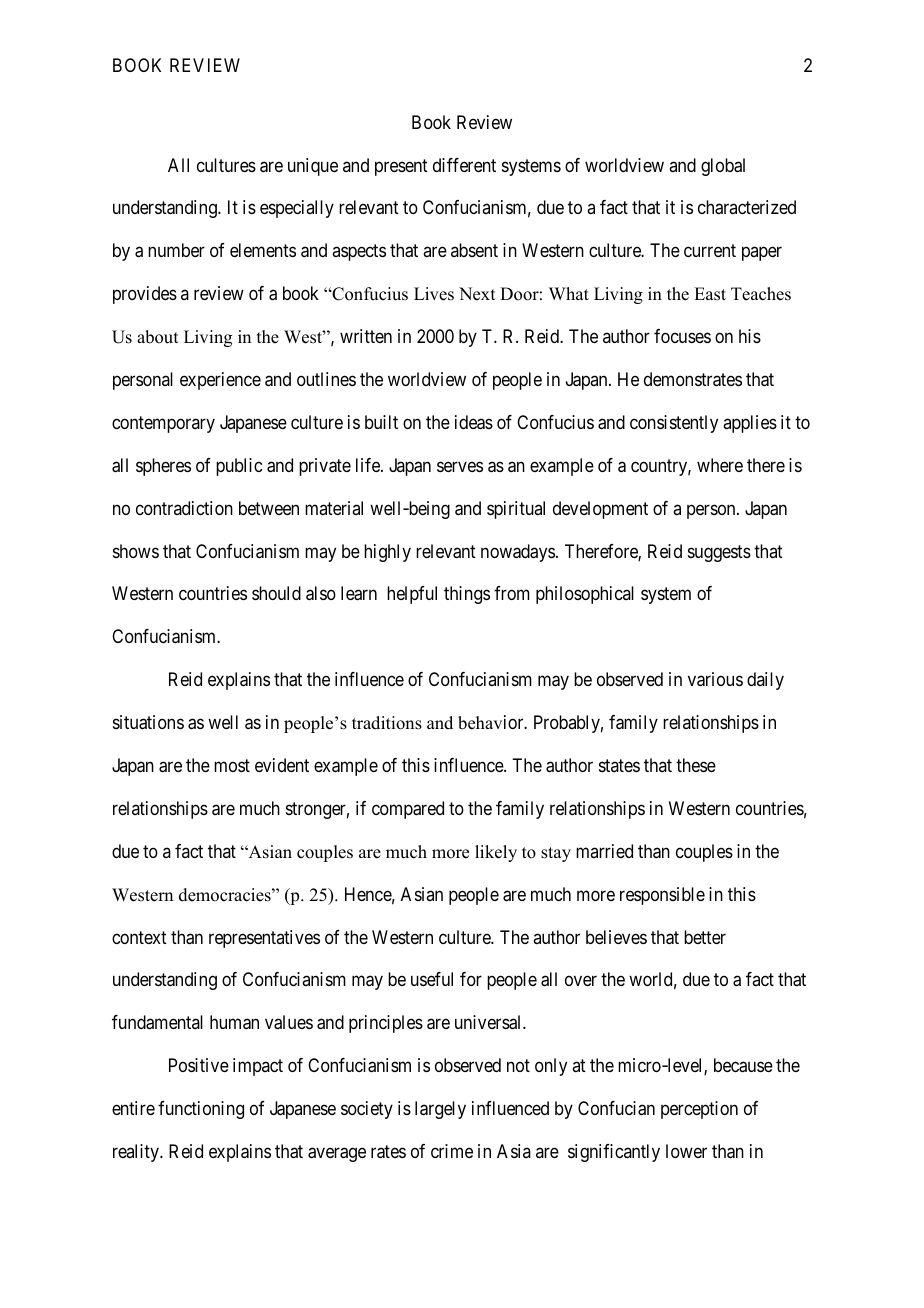 The image size is (924, 1308). Describe the element at coordinates (184, 508) in the image. I see `contradiction` at that location.
